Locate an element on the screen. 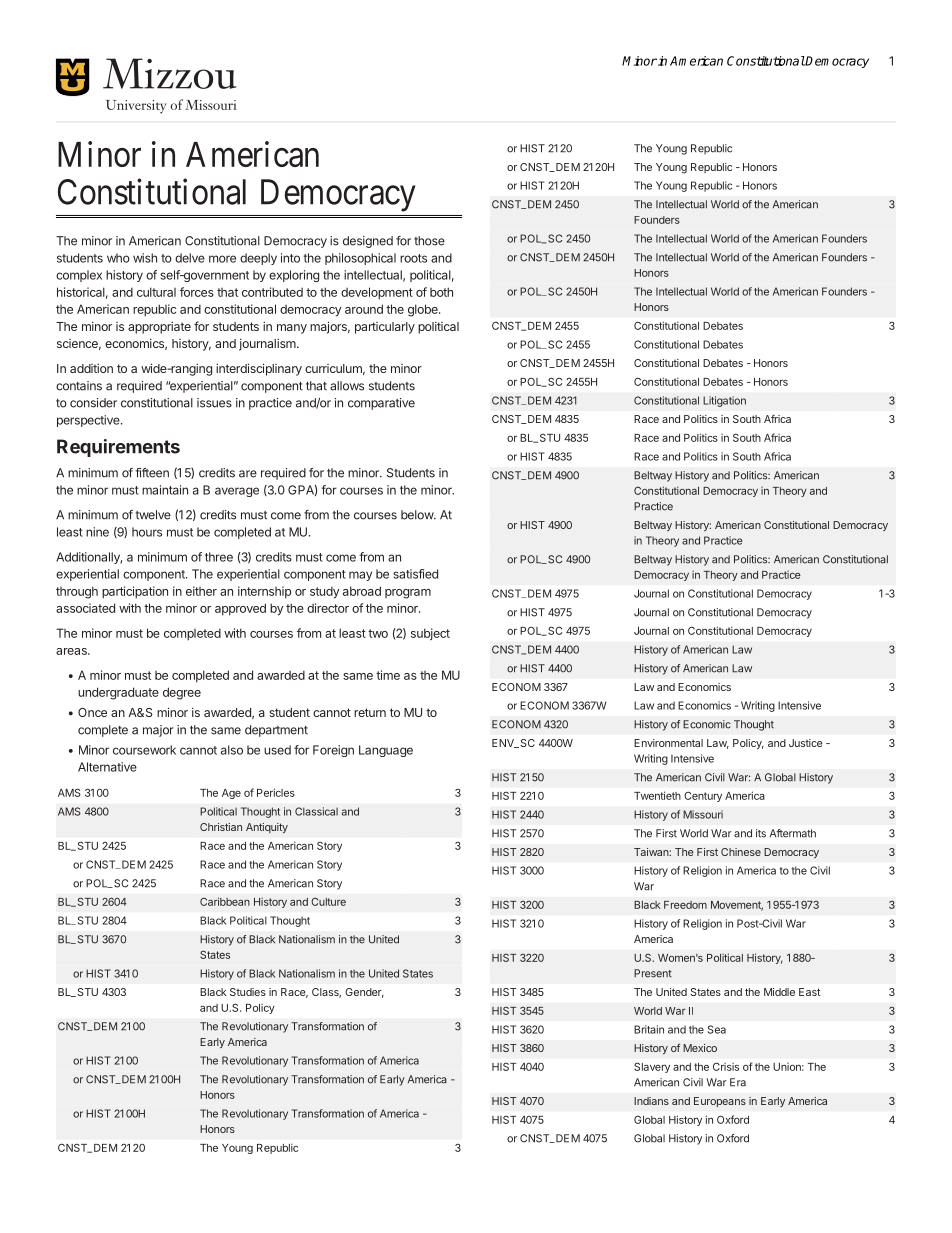 This screenshot has height=1233, width=952. satisfied is located at coordinates (415, 574).
